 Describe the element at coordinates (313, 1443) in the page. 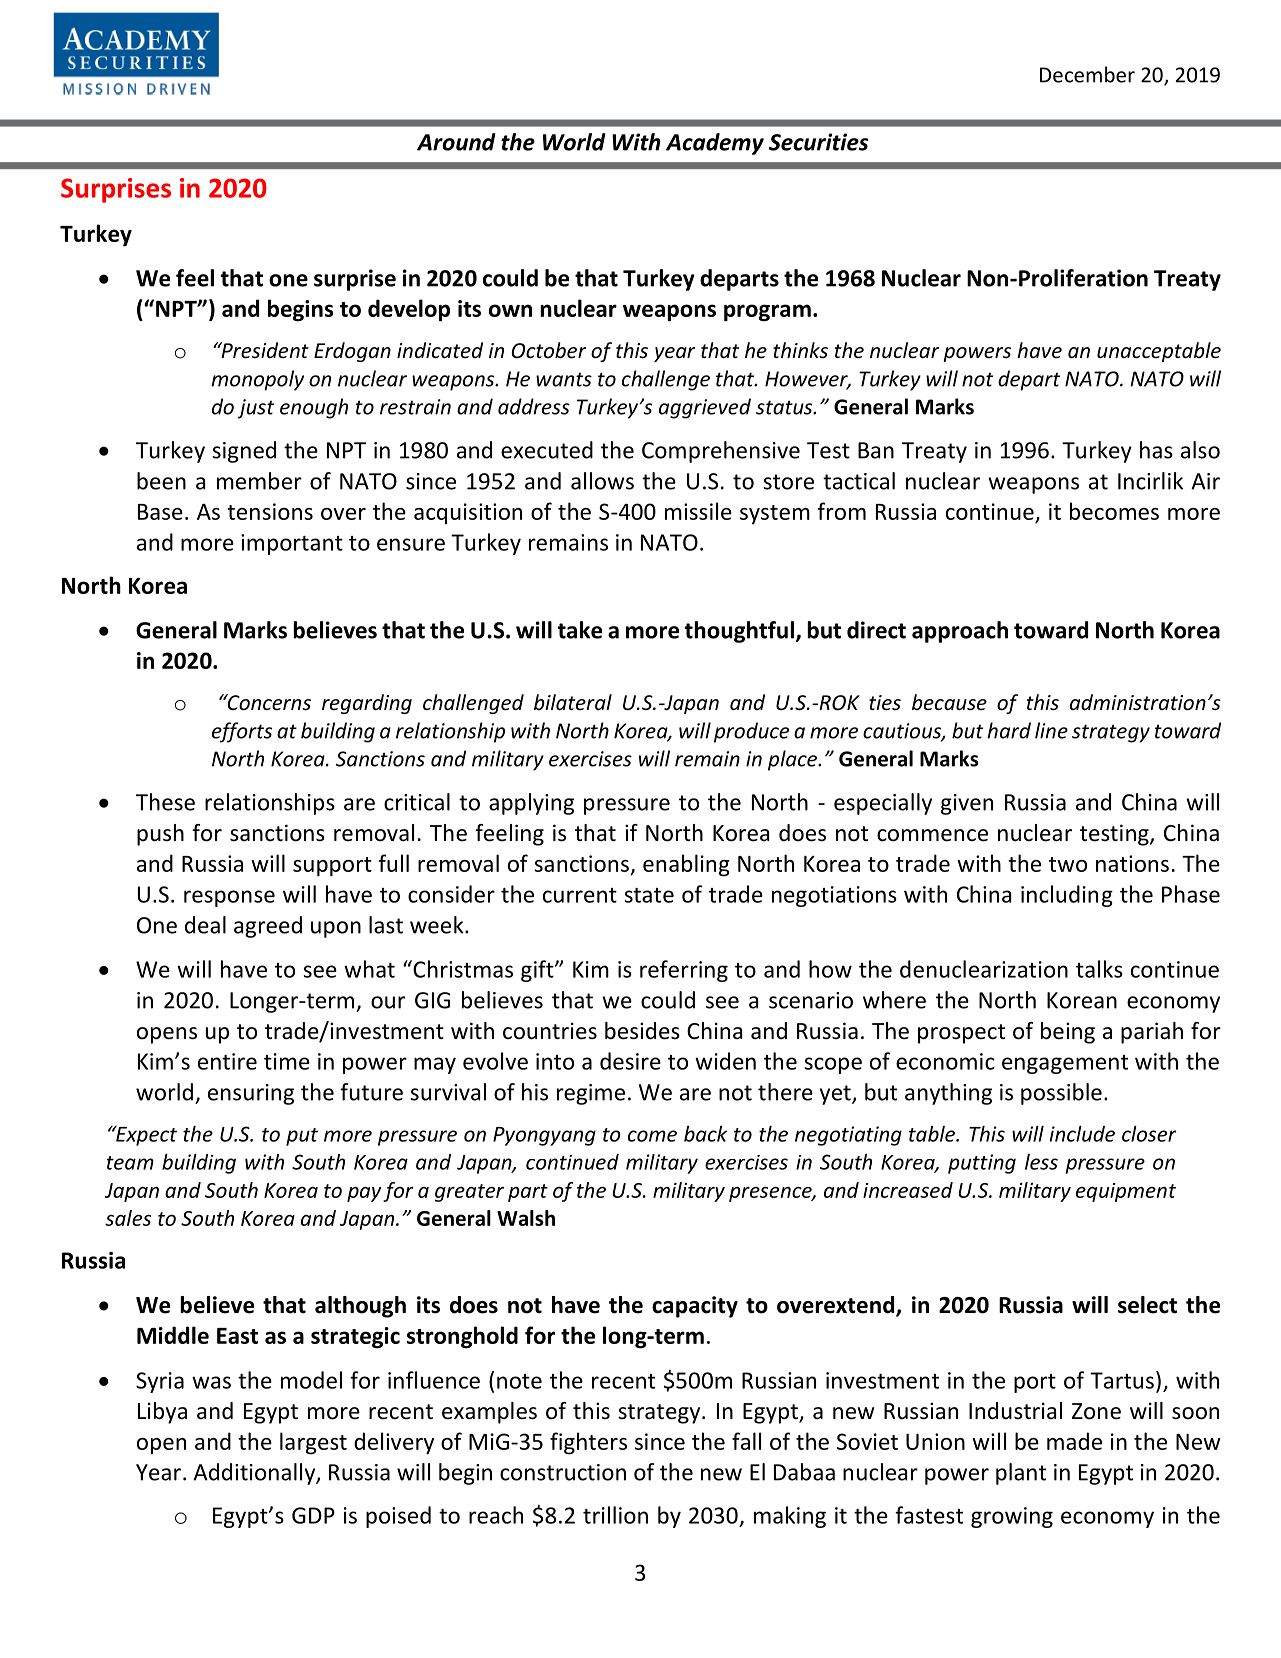

I see `largest` at that location.
